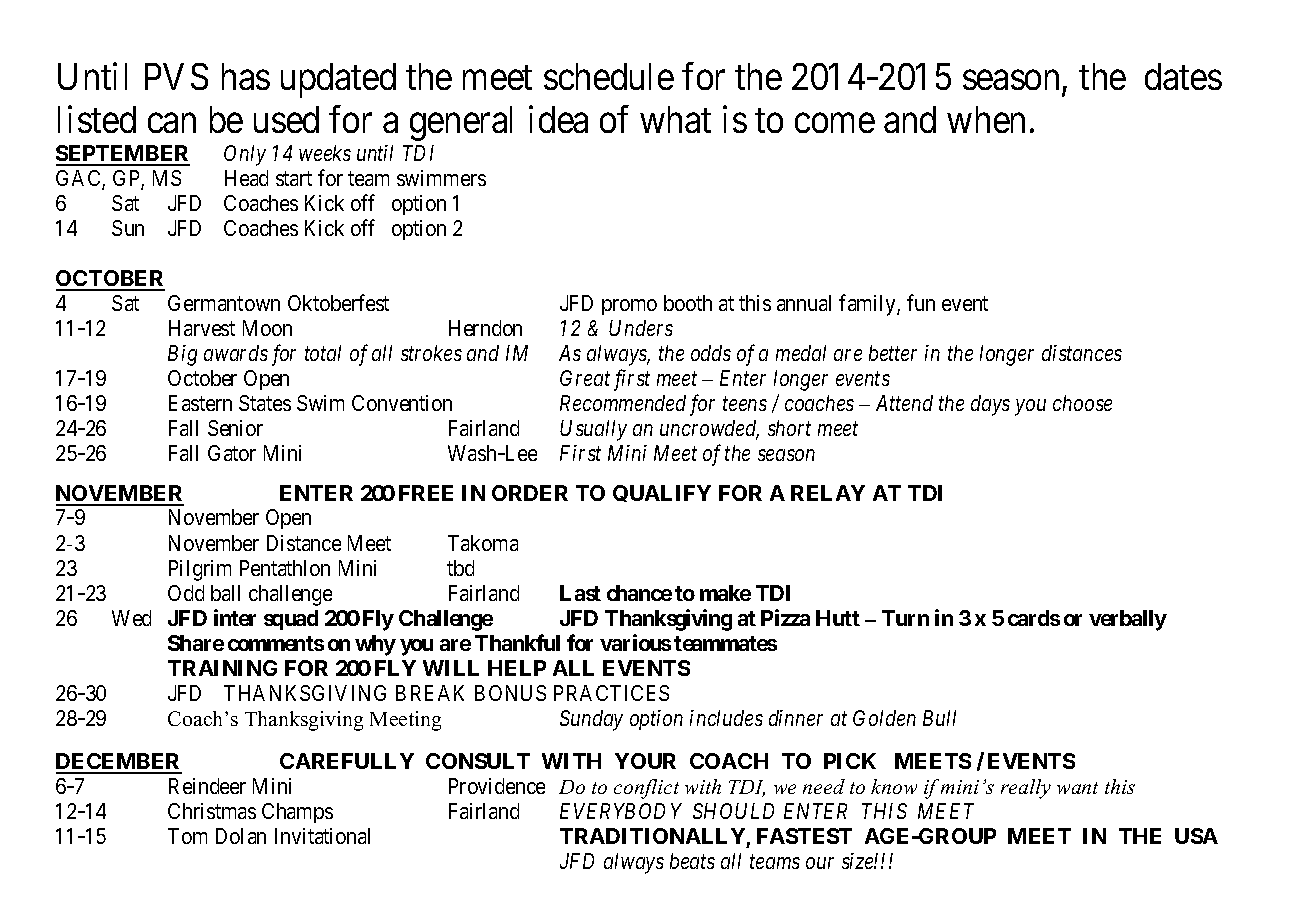 This image has width=1308, height=924. I want to click on promo, so click(629, 307).
